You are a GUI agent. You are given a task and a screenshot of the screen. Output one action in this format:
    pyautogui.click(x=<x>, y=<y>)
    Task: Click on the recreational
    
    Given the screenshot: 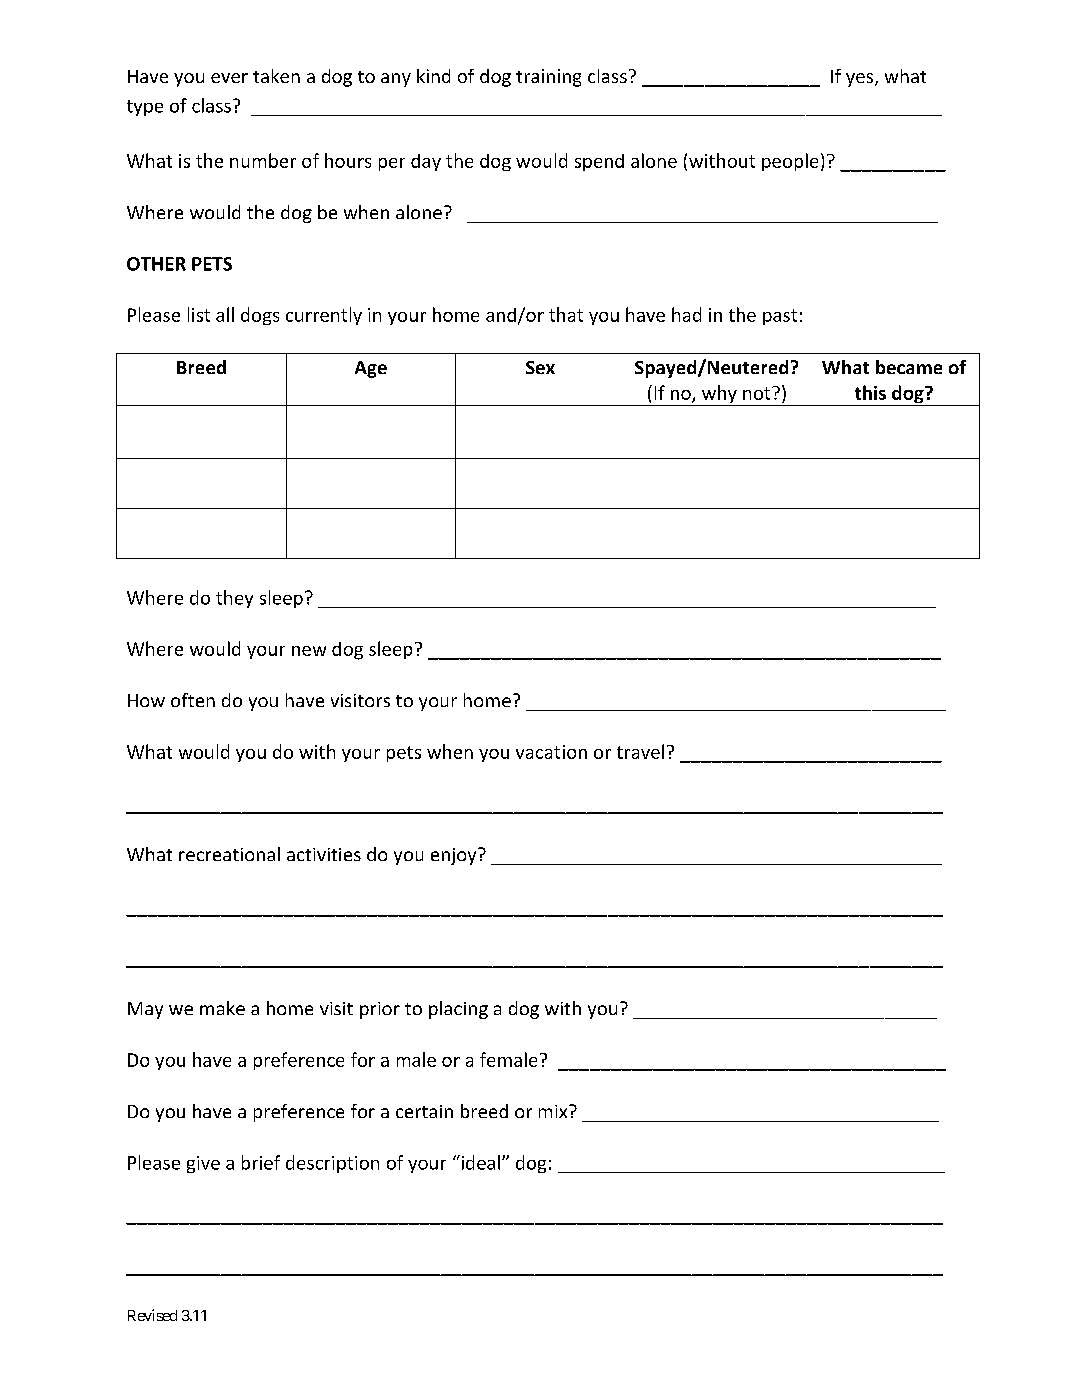 What is the action you would take?
    pyautogui.click(x=229, y=854)
